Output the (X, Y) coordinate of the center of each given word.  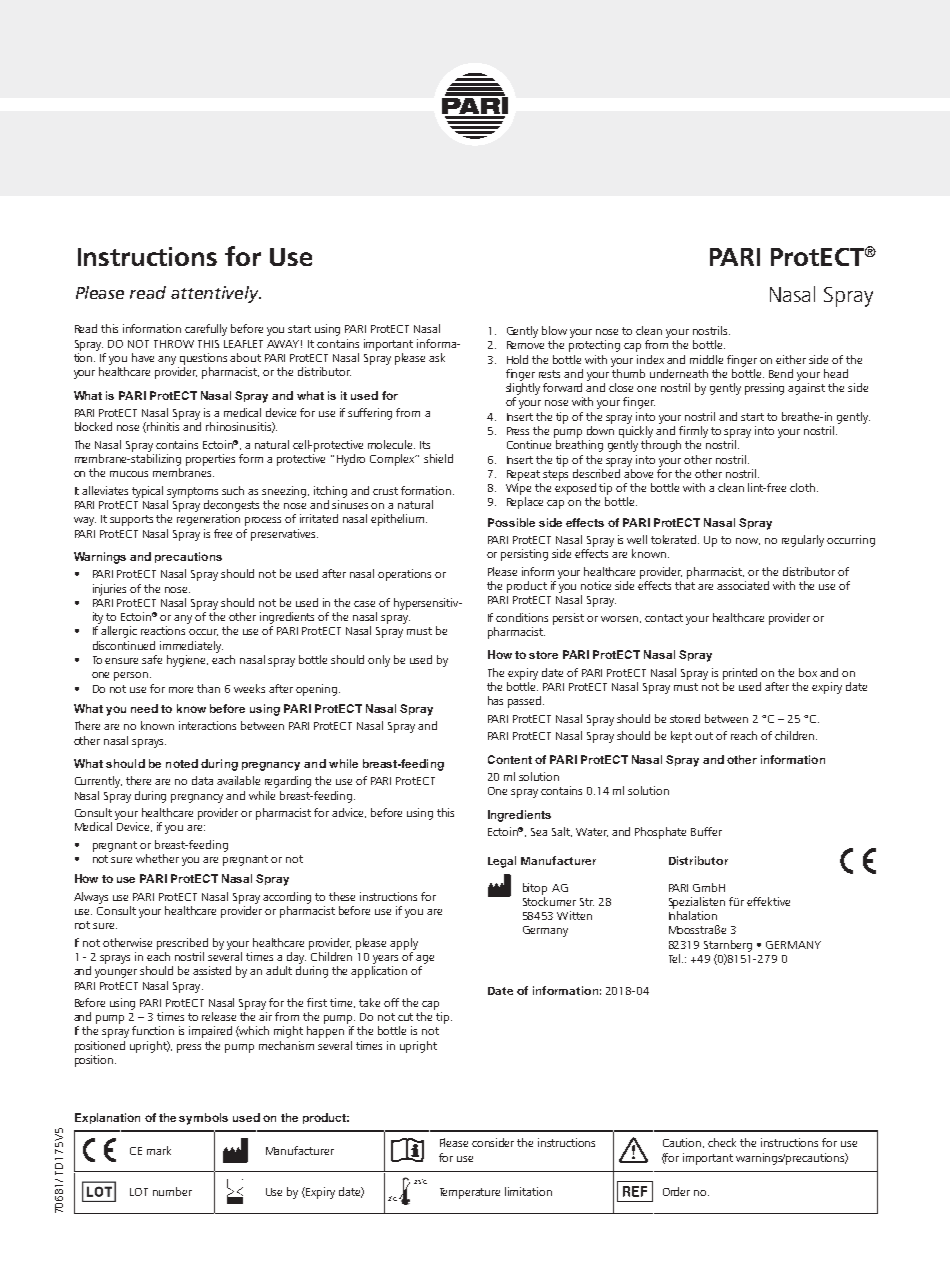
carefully (206, 330)
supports (131, 520)
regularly (803, 541)
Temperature (470, 1193)
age (425, 959)
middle (706, 359)
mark (159, 1150)
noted (182, 763)
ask (437, 357)
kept (681, 737)
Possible (511, 522)
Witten (574, 915)
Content (510, 759)
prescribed (182, 944)
